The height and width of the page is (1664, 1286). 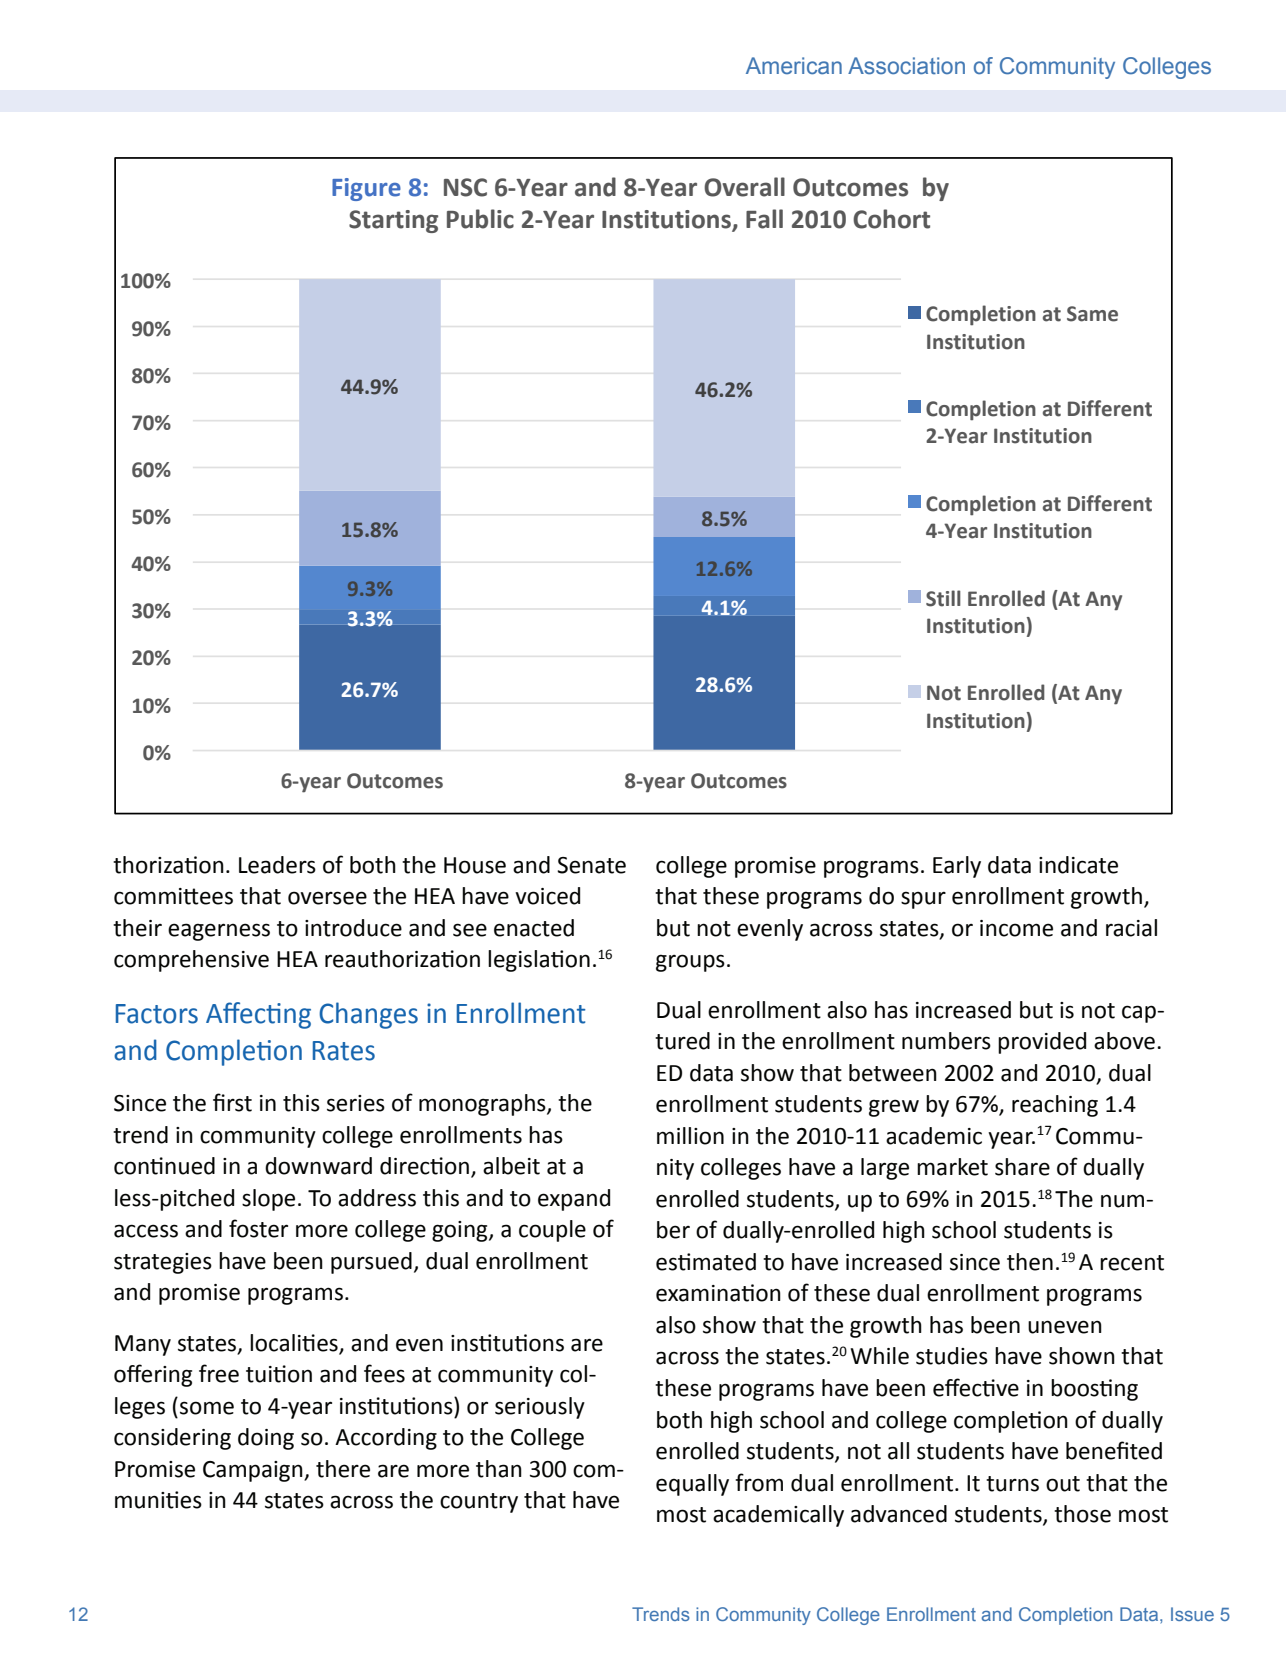 What do you see at coordinates (759, 1482) in the page?
I see `from` at bounding box center [759, 1482].
